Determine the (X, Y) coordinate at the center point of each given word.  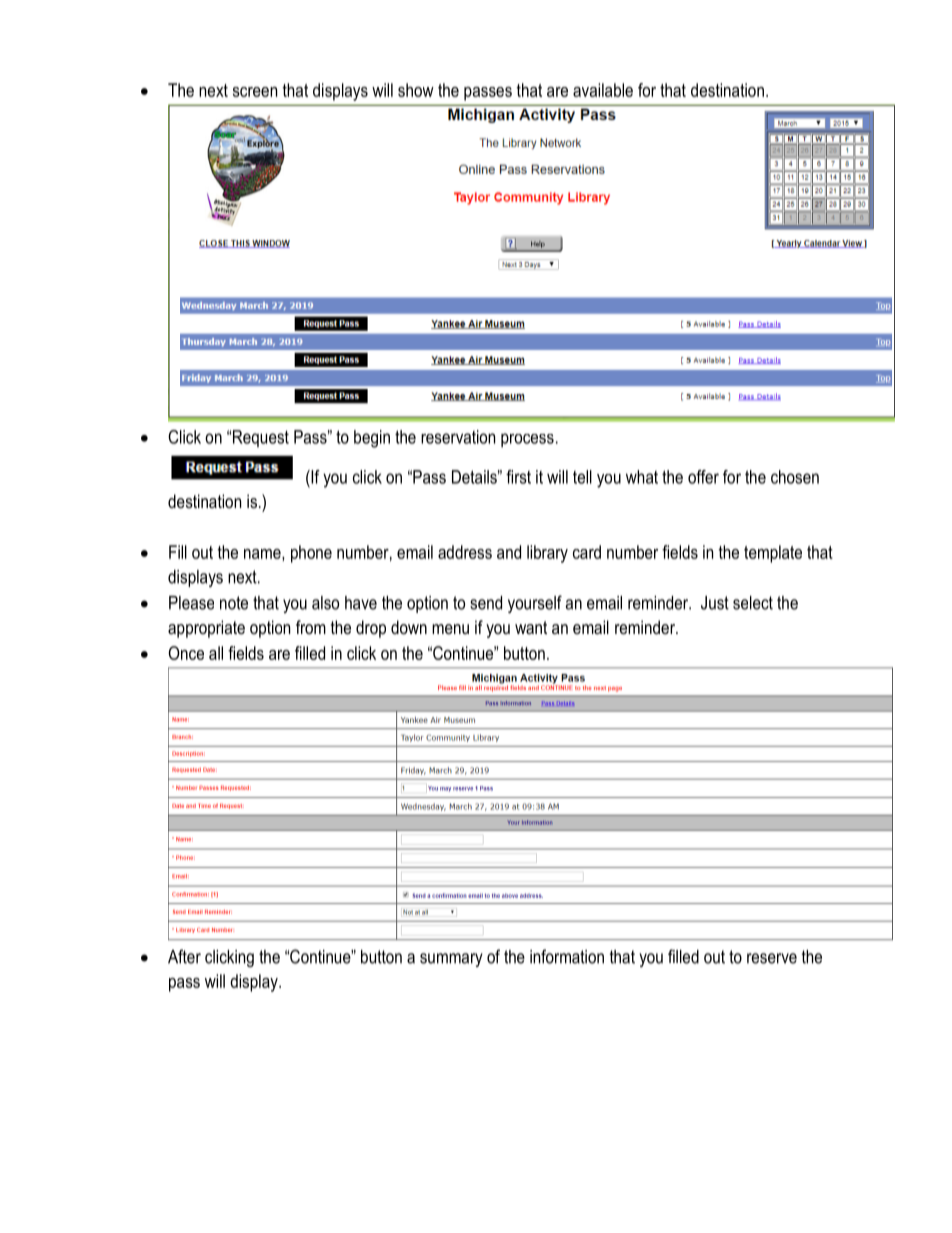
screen (255, 92)
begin (372, 439)
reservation (458, 437)
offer (703, 477)
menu (450, 629)
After (184, 956)
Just (715, 603)
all (216, 653)
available (603, 90)
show (416, 90)
